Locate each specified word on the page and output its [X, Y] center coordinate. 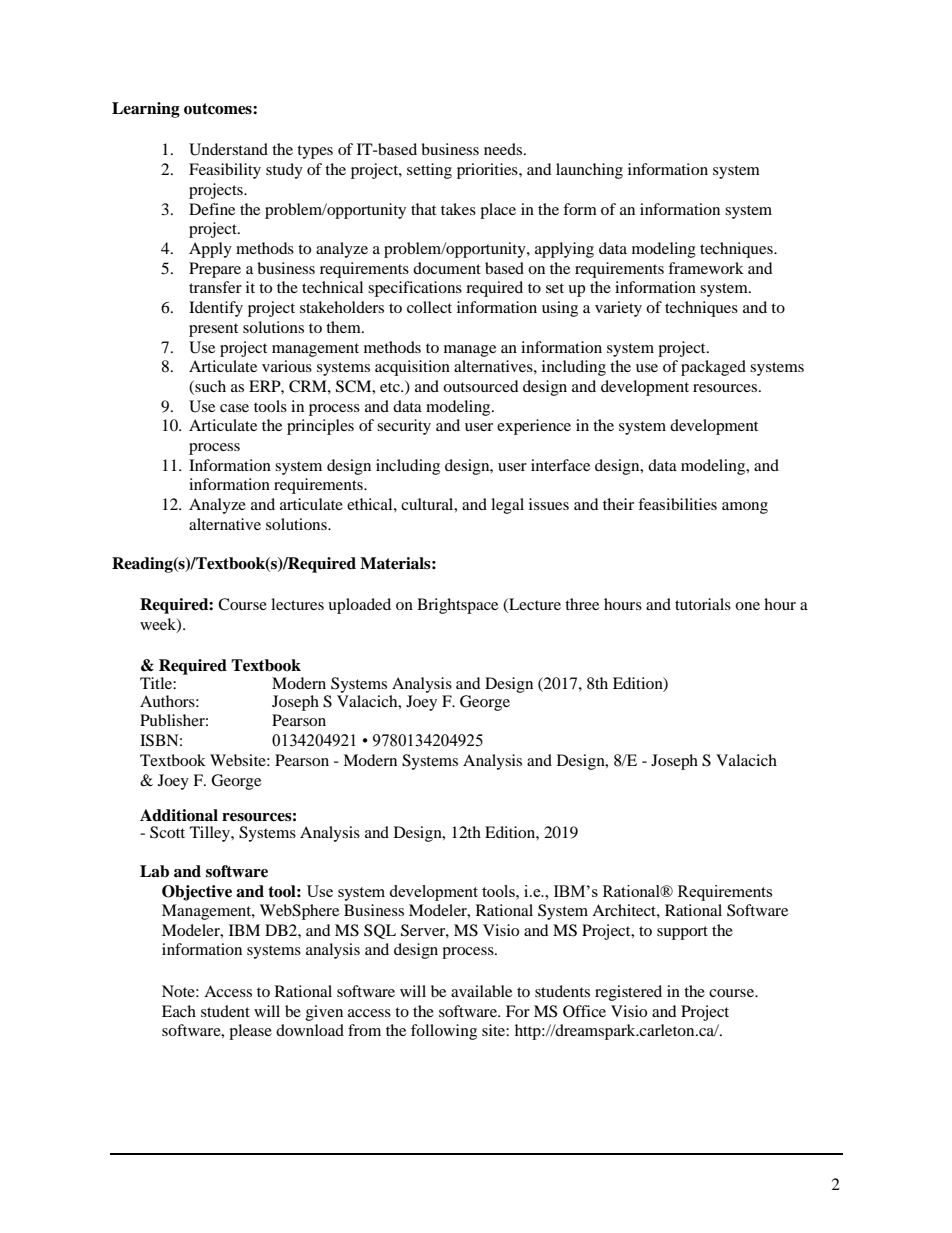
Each [179, 1011]
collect [429, 307]
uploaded [359, 606]
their [618, 504]
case [234, 408]
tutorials [703, 604]
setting [429, 171]
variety [618, 309]
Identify [216, 309]
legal [507, 506]
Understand [228, 149]
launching [589, 171]
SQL [380, 931]
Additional [179, 815]
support [682, 933]
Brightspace [457, 606]
